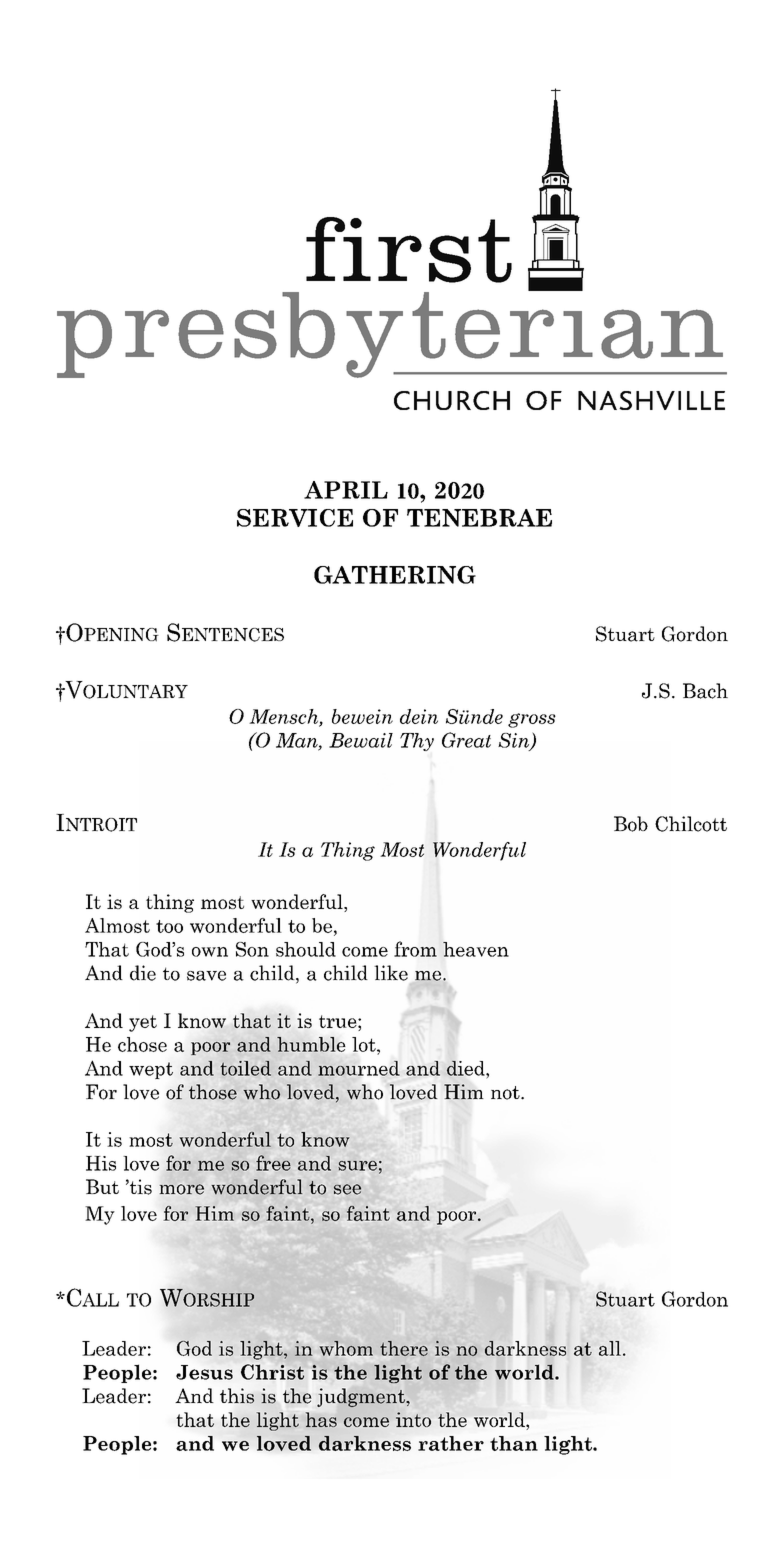 This document has width=784, height=1568. Describe the element at coordinates (169, 926) in the document. I see `too` at that location.
